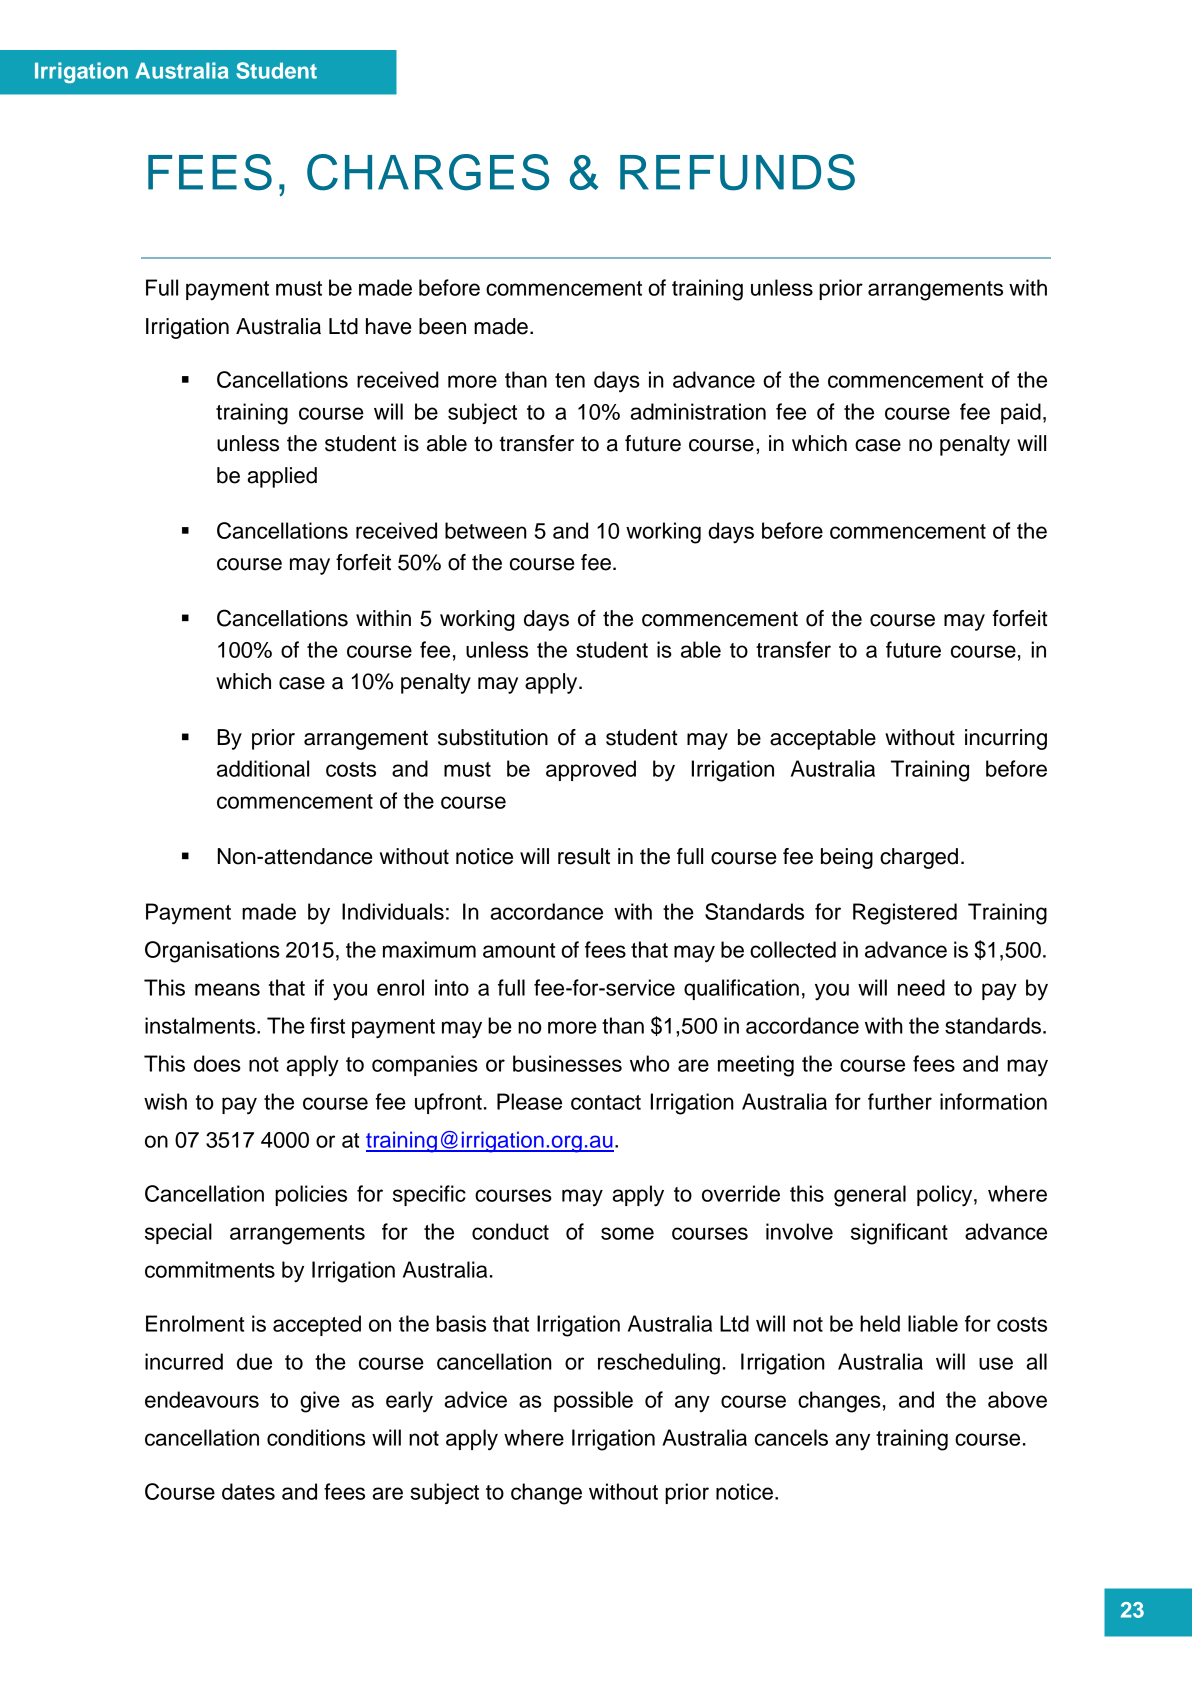  What do you see at coordinates (737, 172) in the document?
I see `REFUNDS` at bounding box center [737, 172].
